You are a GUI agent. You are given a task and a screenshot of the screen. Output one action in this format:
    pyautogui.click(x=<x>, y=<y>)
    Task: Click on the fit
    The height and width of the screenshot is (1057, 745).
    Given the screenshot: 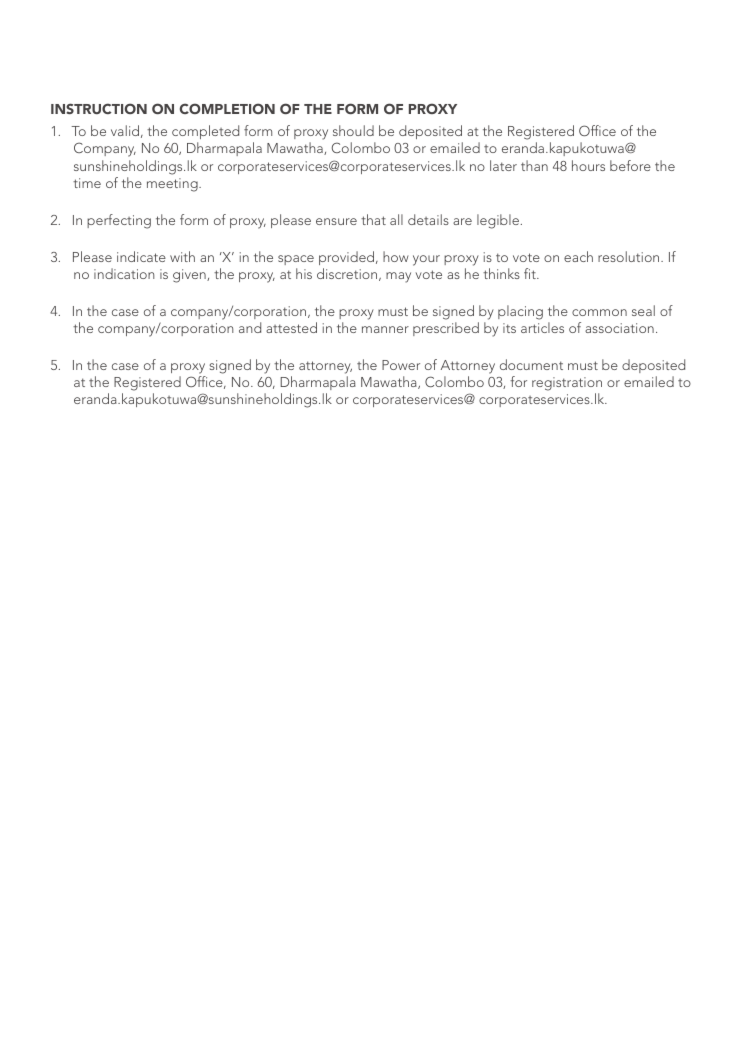 What is the action you would take?
    pyautogui.click(x=531, y=273)
